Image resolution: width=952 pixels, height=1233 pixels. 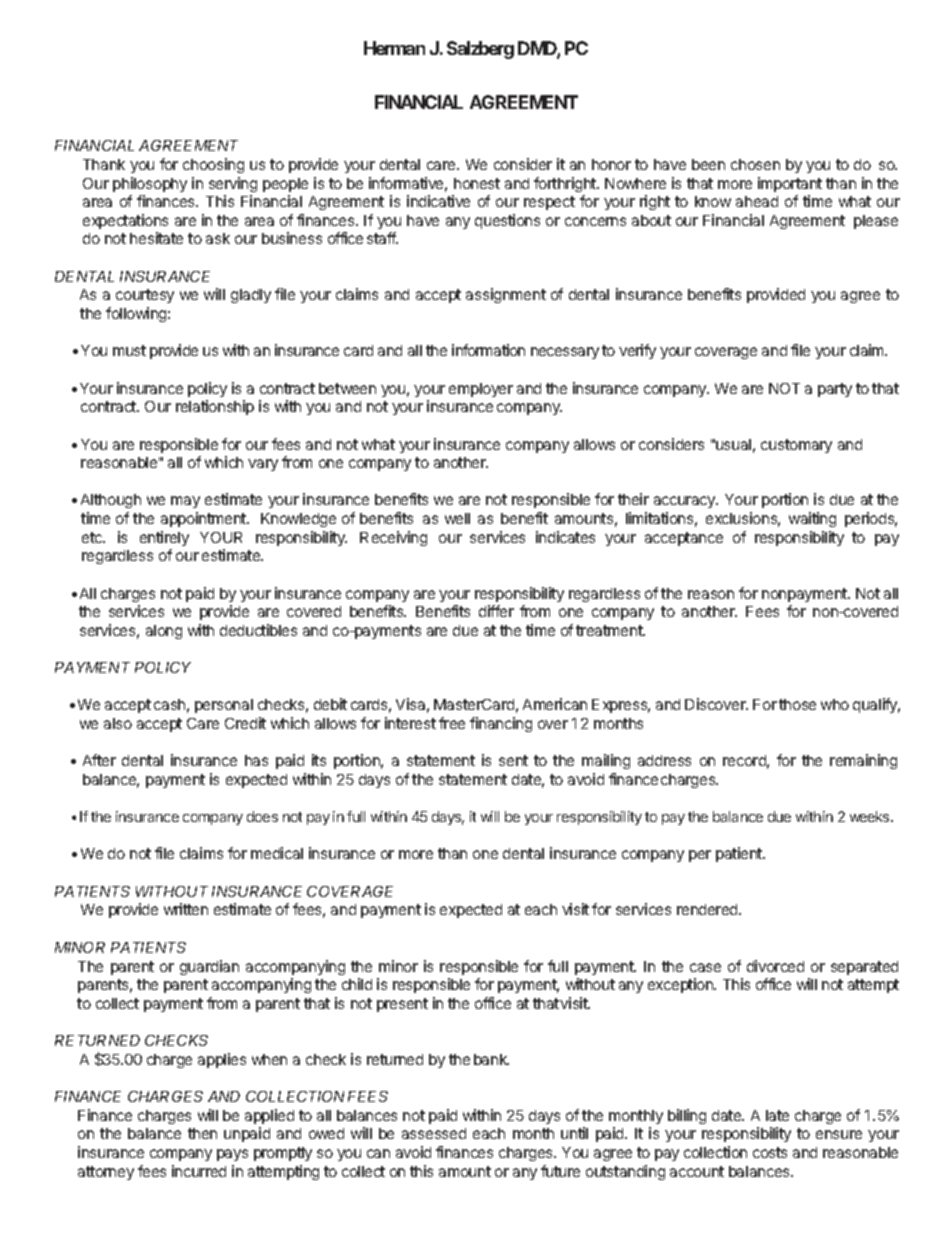 What do you see at coordinates (812, 519) in the document?
I see `waiting` at bounding box center [812, 519].
